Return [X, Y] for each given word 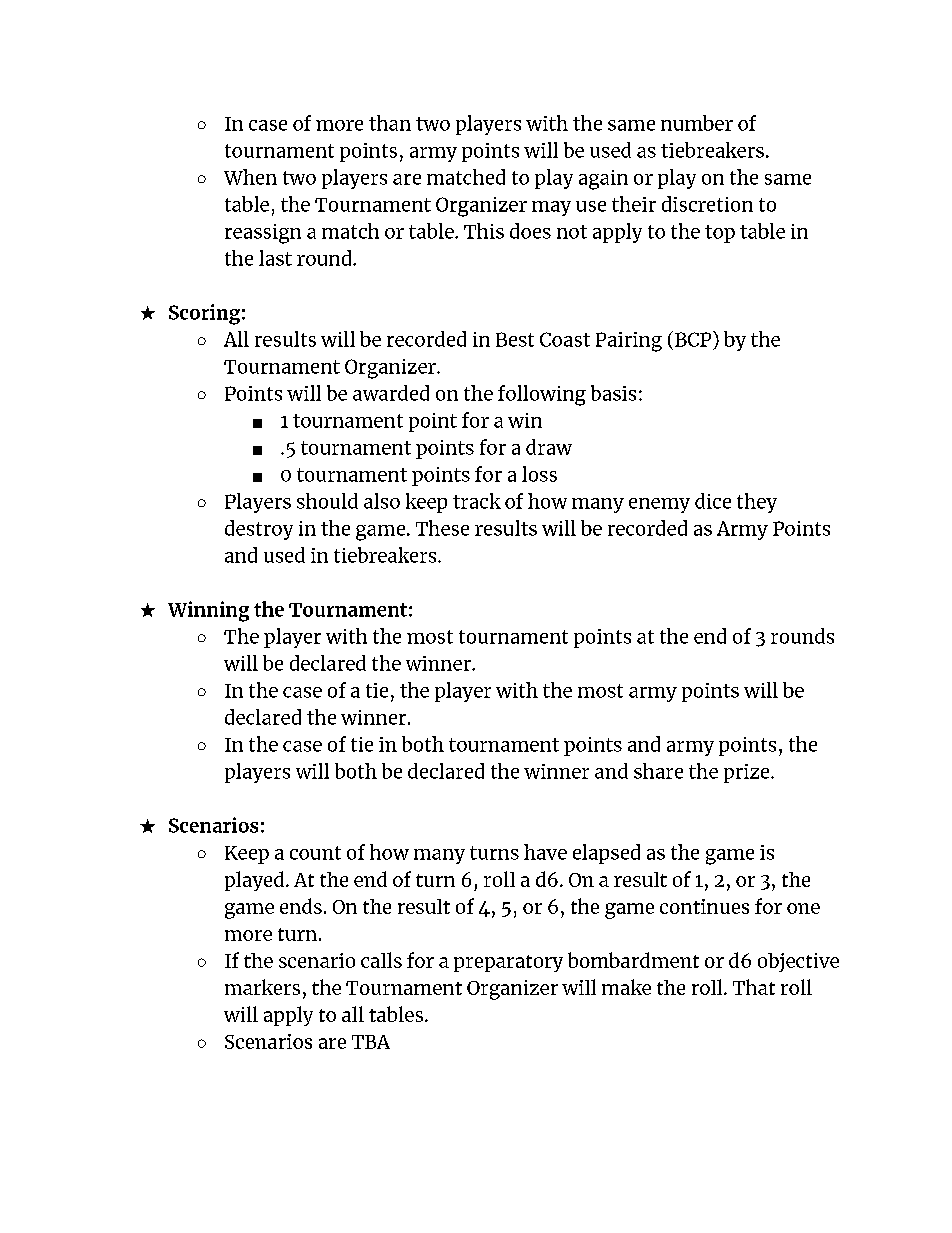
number [697, 123]
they [757, 503]
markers [262, 987]
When [250, 177]
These [442, 528]
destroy [259, 530]
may [551, 208]
